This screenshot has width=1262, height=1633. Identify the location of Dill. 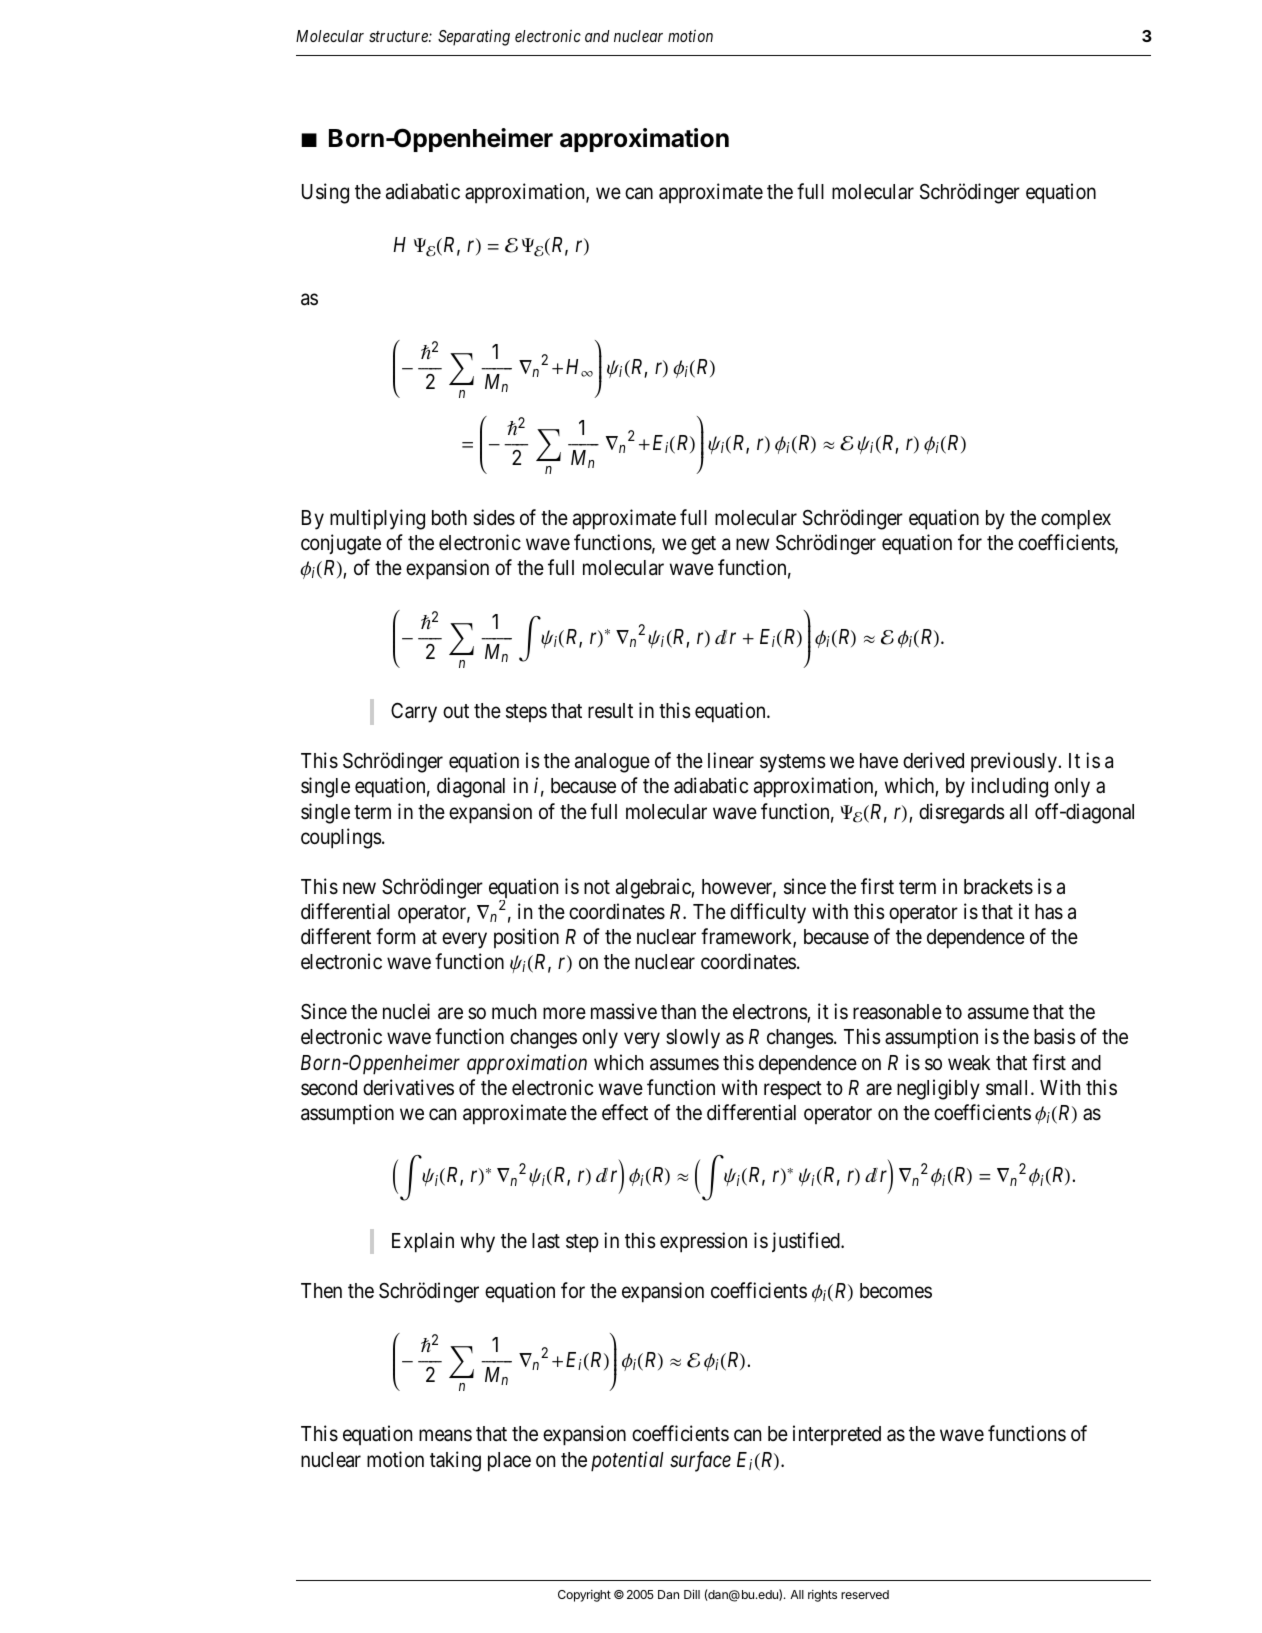
(692, 1594).
